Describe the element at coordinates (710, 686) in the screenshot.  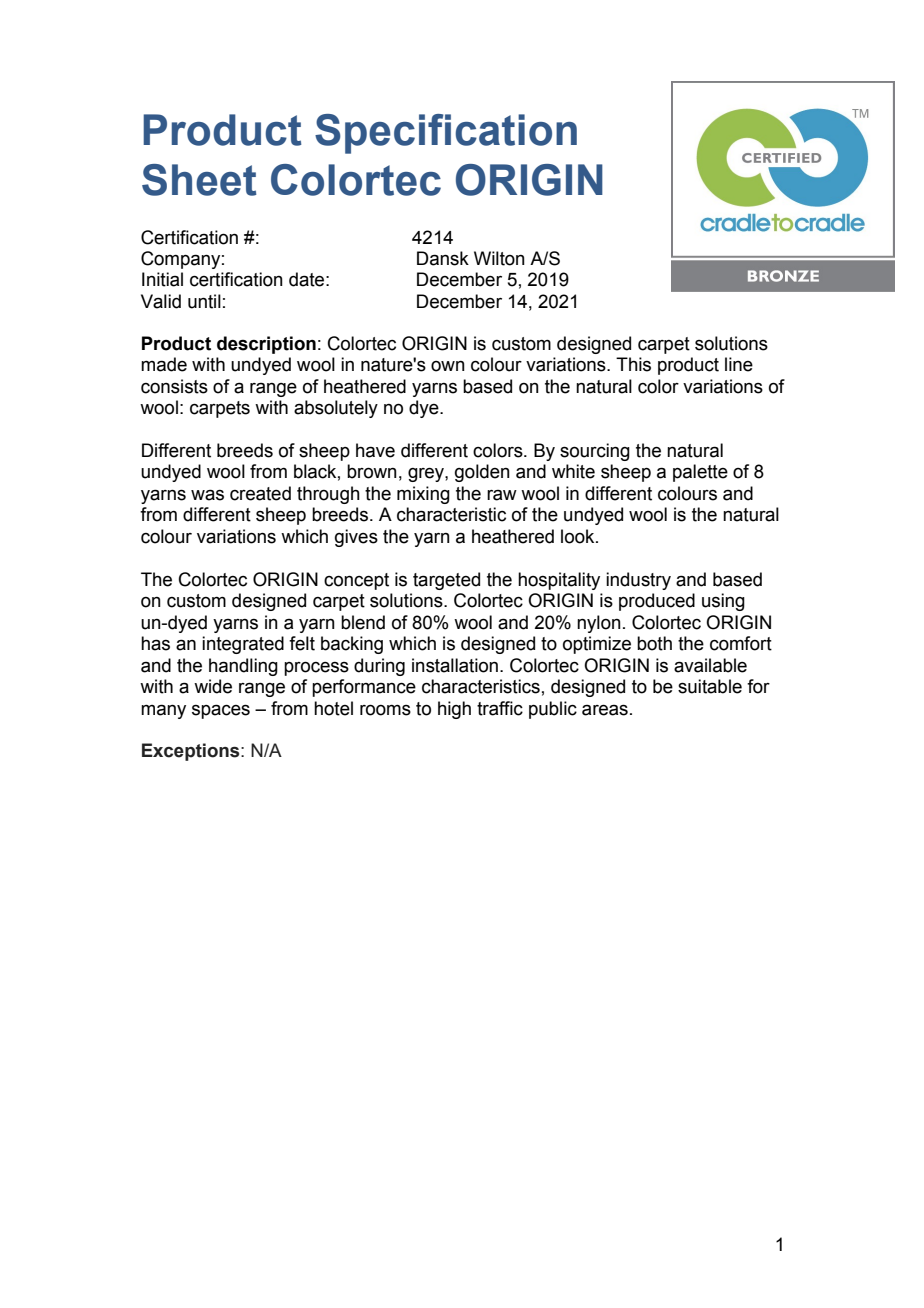
I see `suitable` at that location.
